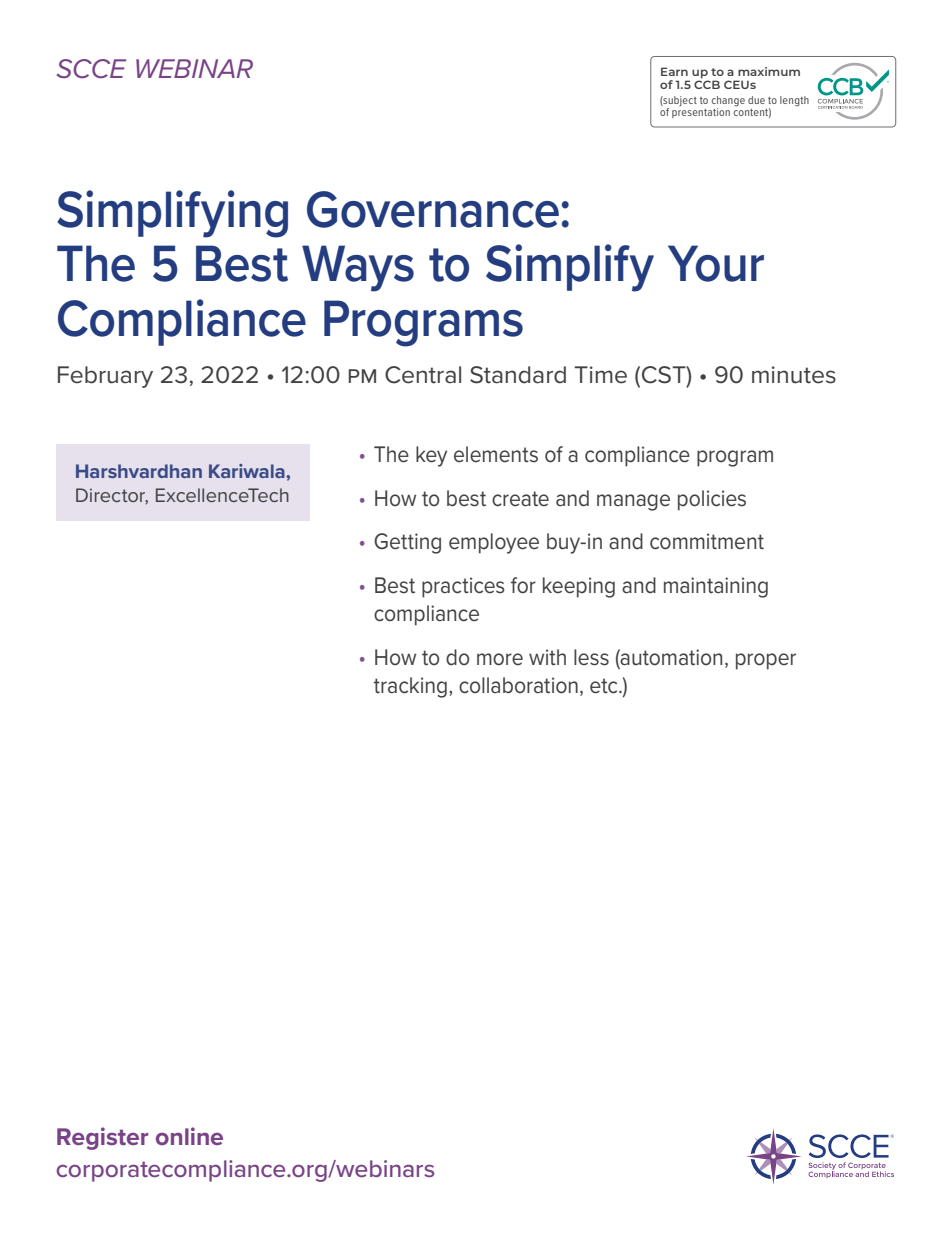  I want to click on February, so click(105, 377).
